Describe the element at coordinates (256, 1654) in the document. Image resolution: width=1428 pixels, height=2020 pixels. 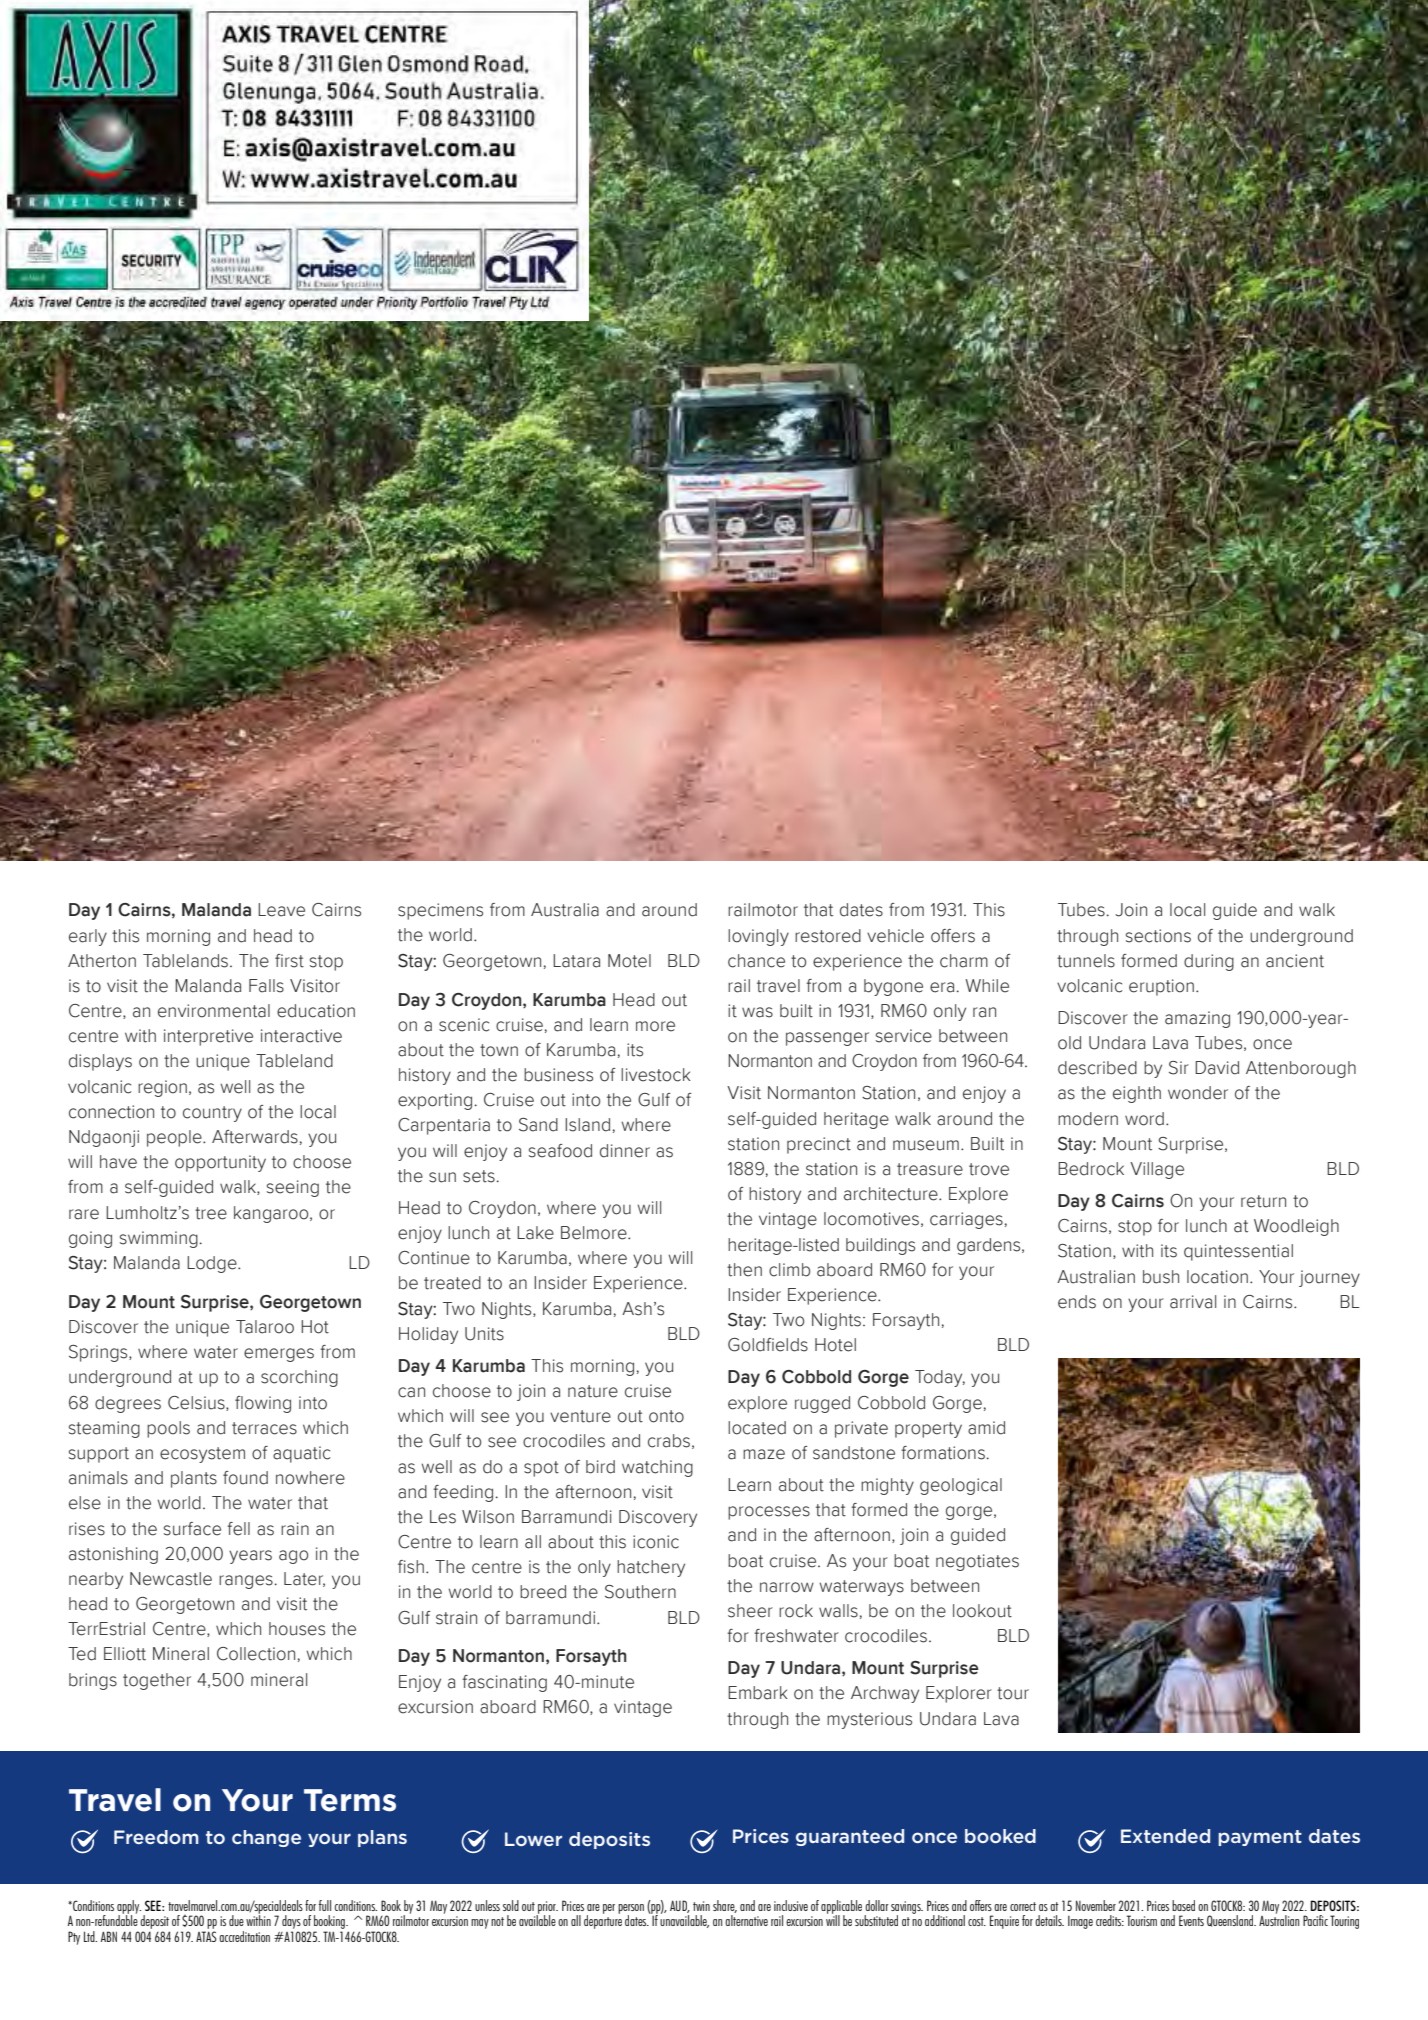
I see `Collection` at that location.
